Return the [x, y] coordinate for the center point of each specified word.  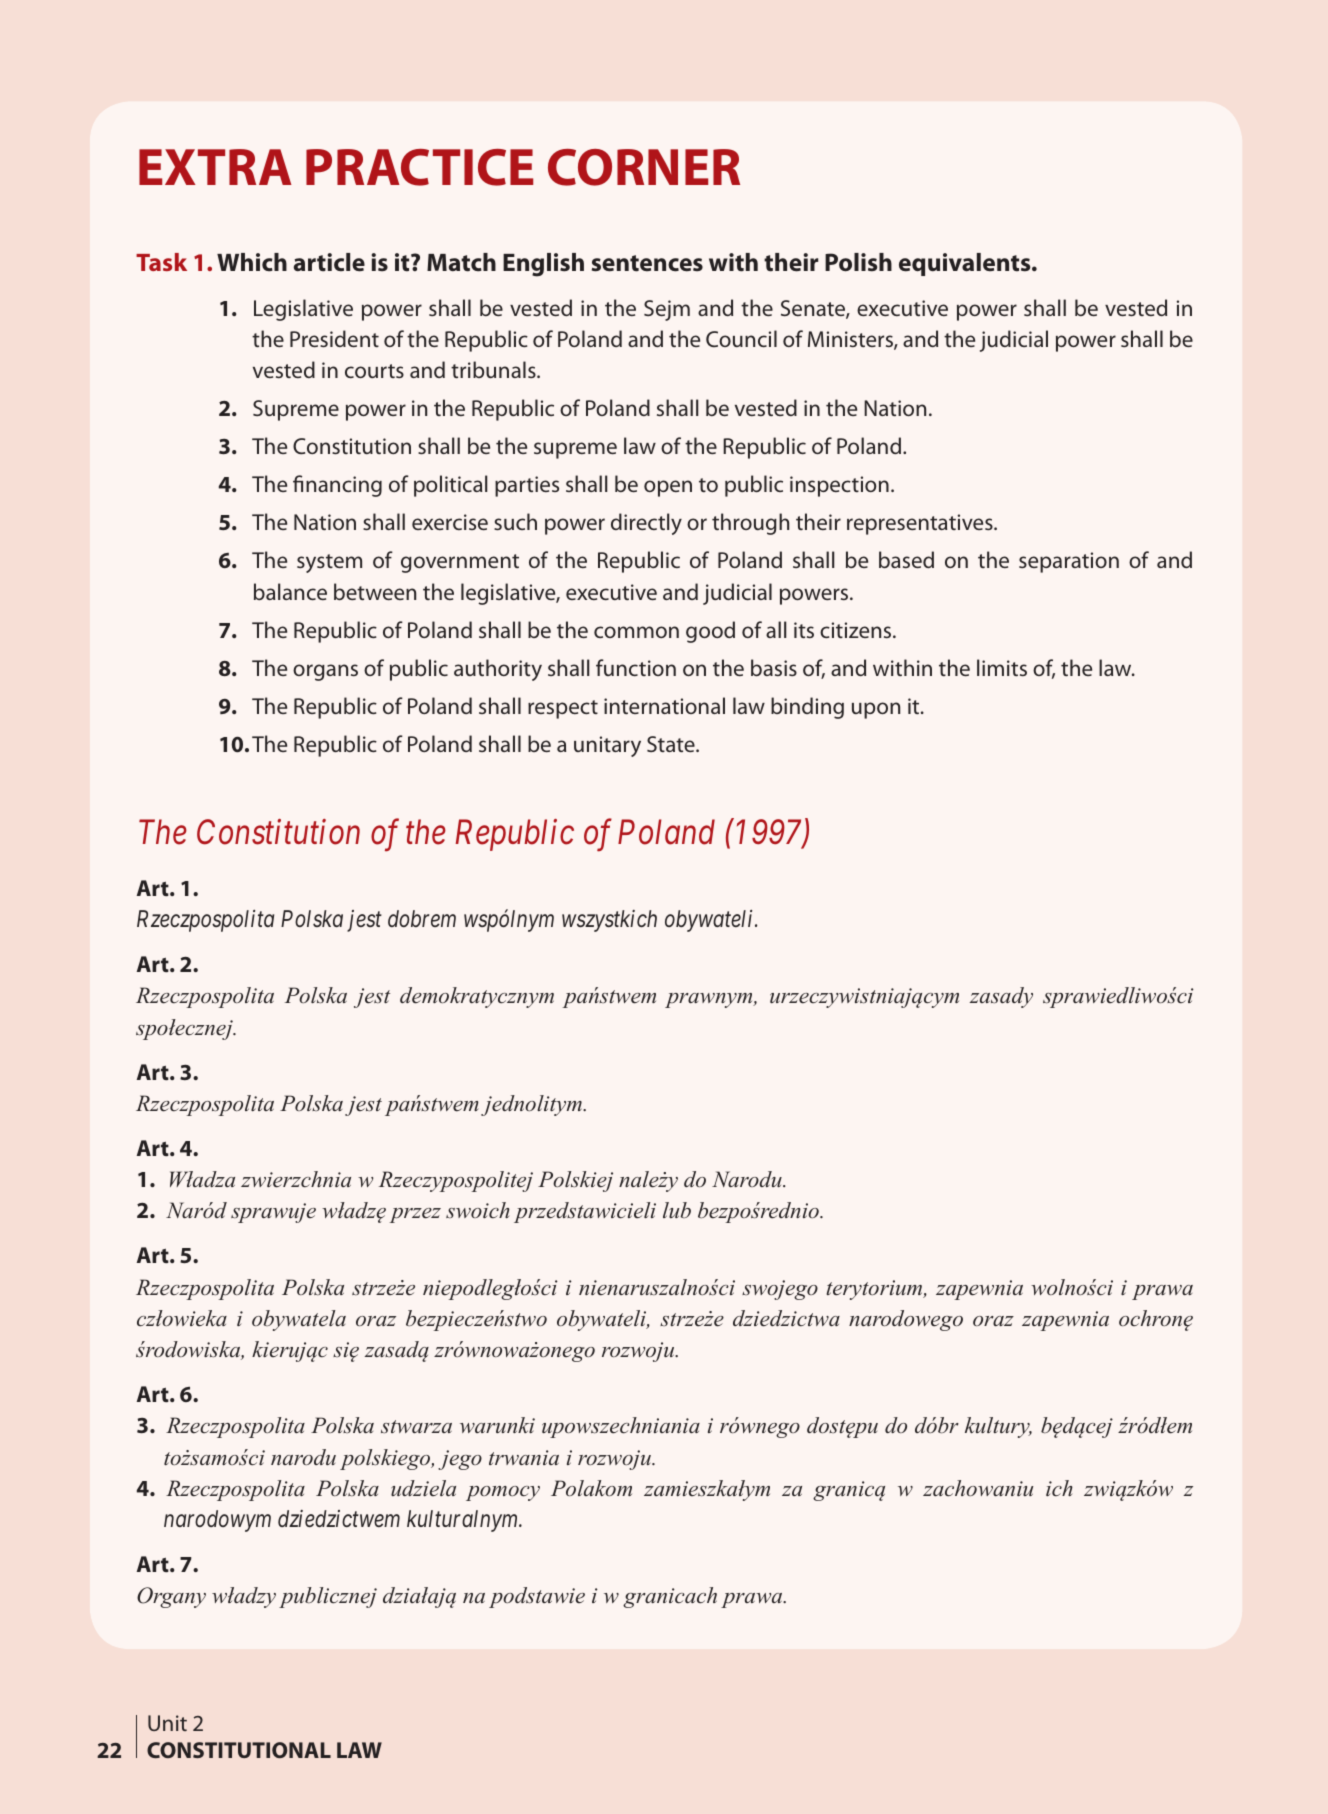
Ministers [851, 340]
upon [876, 710]
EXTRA [215, 167]
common [636, 632]
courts [374, 371]
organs [325, 672]
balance [290, 591]
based [906, 559]
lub [677, 1210]
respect [563, 709]
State [672, 744]
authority [498, 670]
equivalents [966, 264]
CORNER [644, 167]
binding [807, 708]
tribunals [494, 369]
